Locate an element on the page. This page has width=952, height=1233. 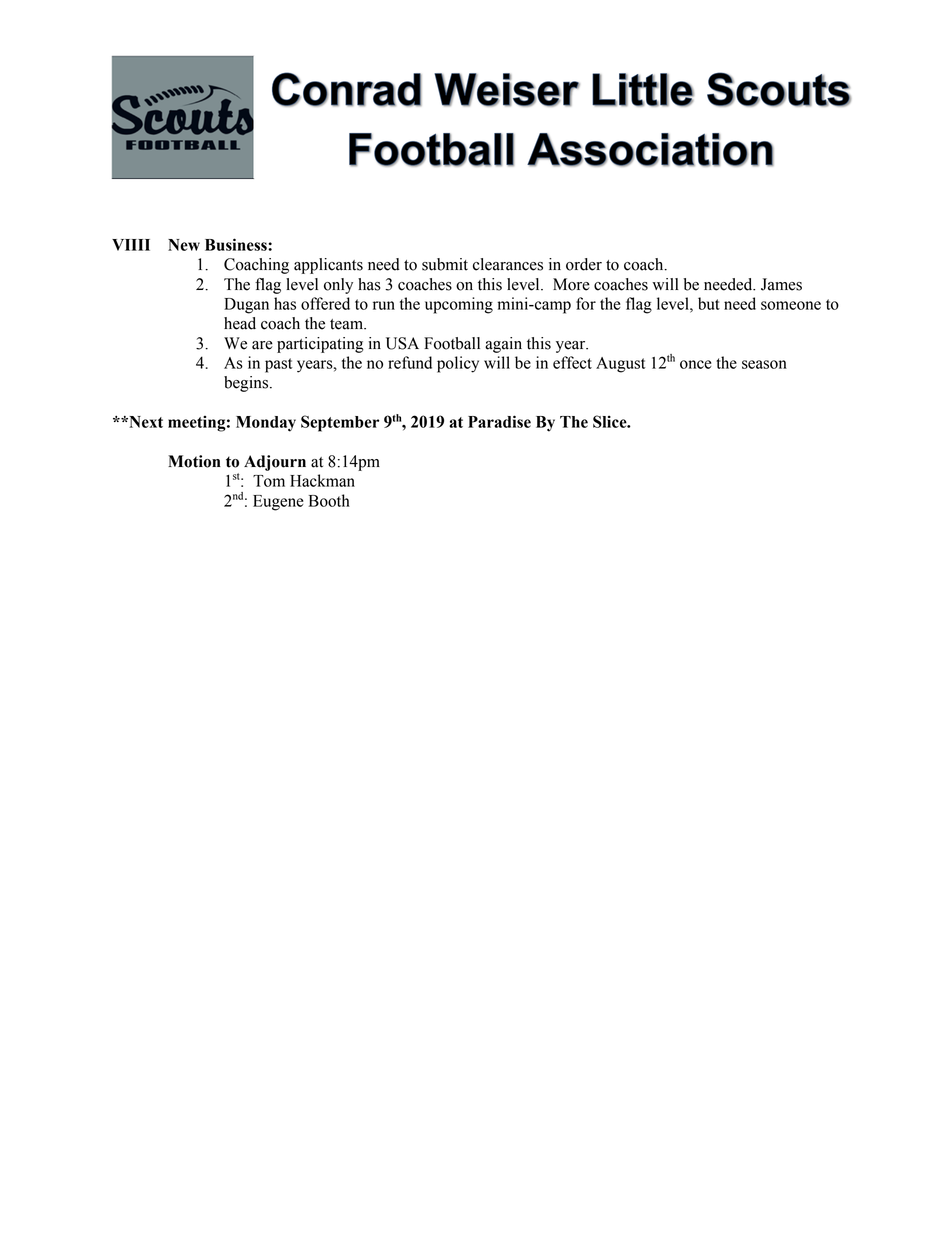
Business is located at coordinates (237, 244).
